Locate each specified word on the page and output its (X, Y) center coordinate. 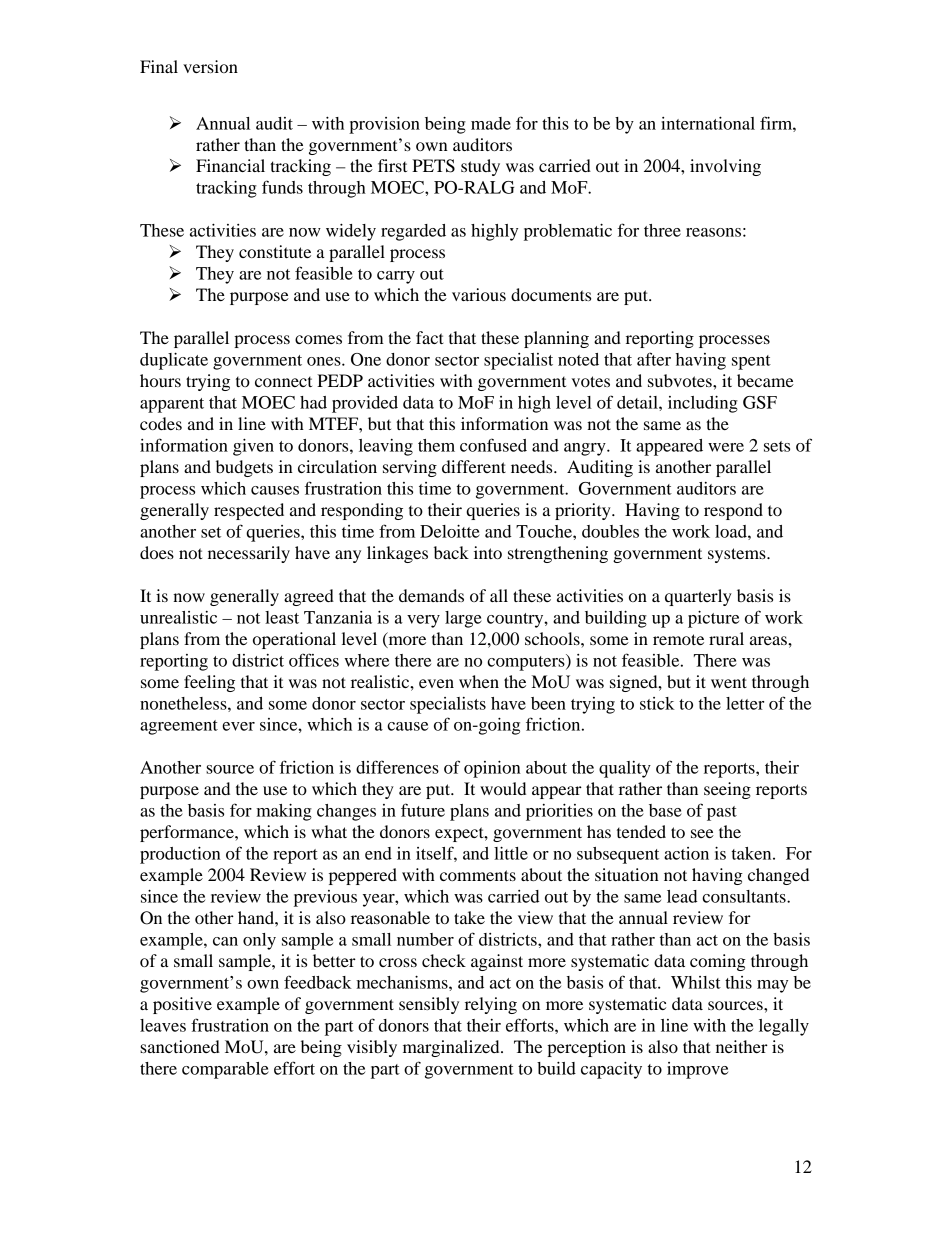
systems (738, 555)
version (210, 66)
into (488, 552)
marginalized (452, 1048)
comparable (225, 1070)
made (491, 123)
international (708, 123)
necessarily (249, 554)
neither (742, 1046)
